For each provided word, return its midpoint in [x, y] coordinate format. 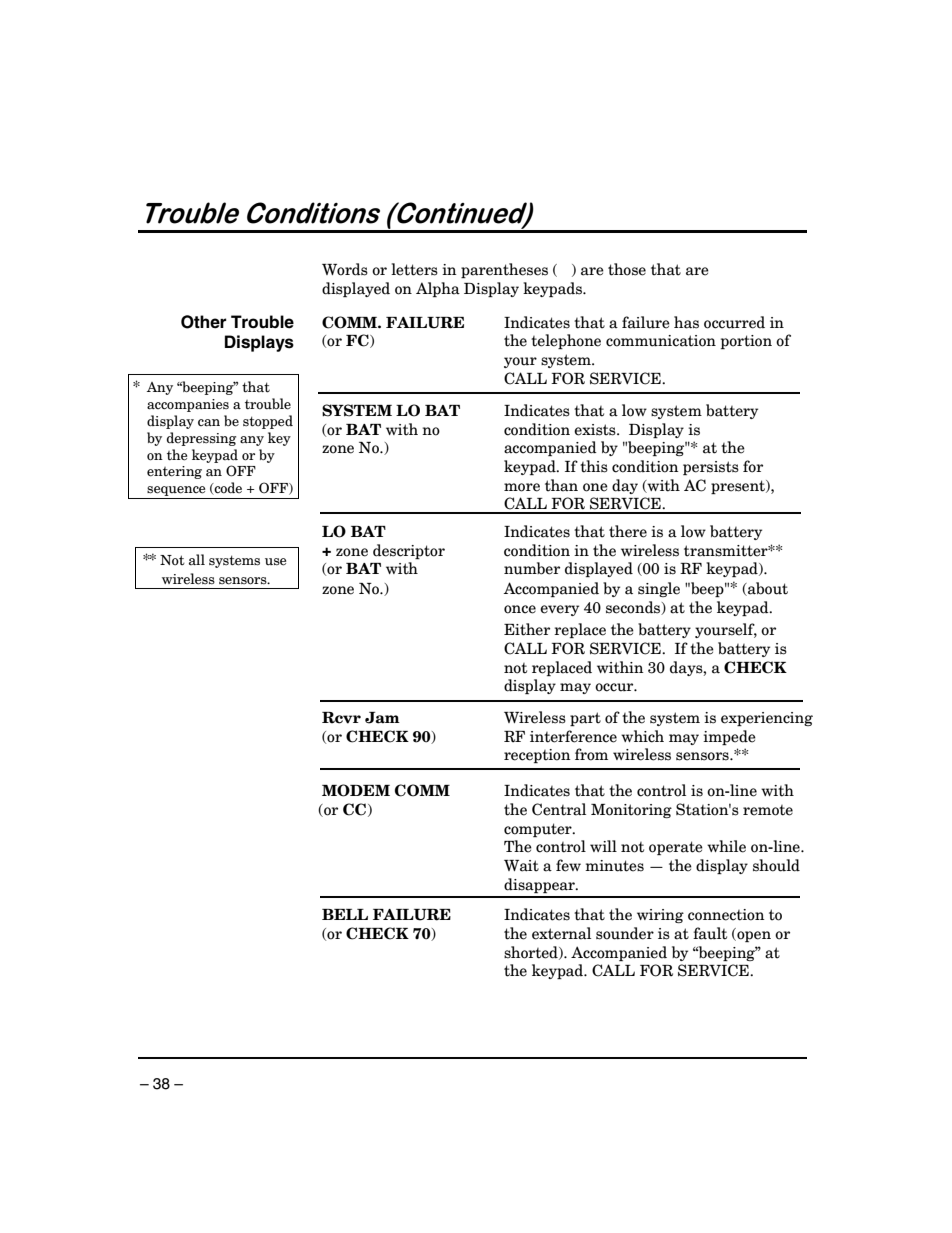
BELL [345, 914]
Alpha [438, 289]
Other [204, 322]
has [686, 322]
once [520, 609]
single [659, 589]
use [275, 562]
